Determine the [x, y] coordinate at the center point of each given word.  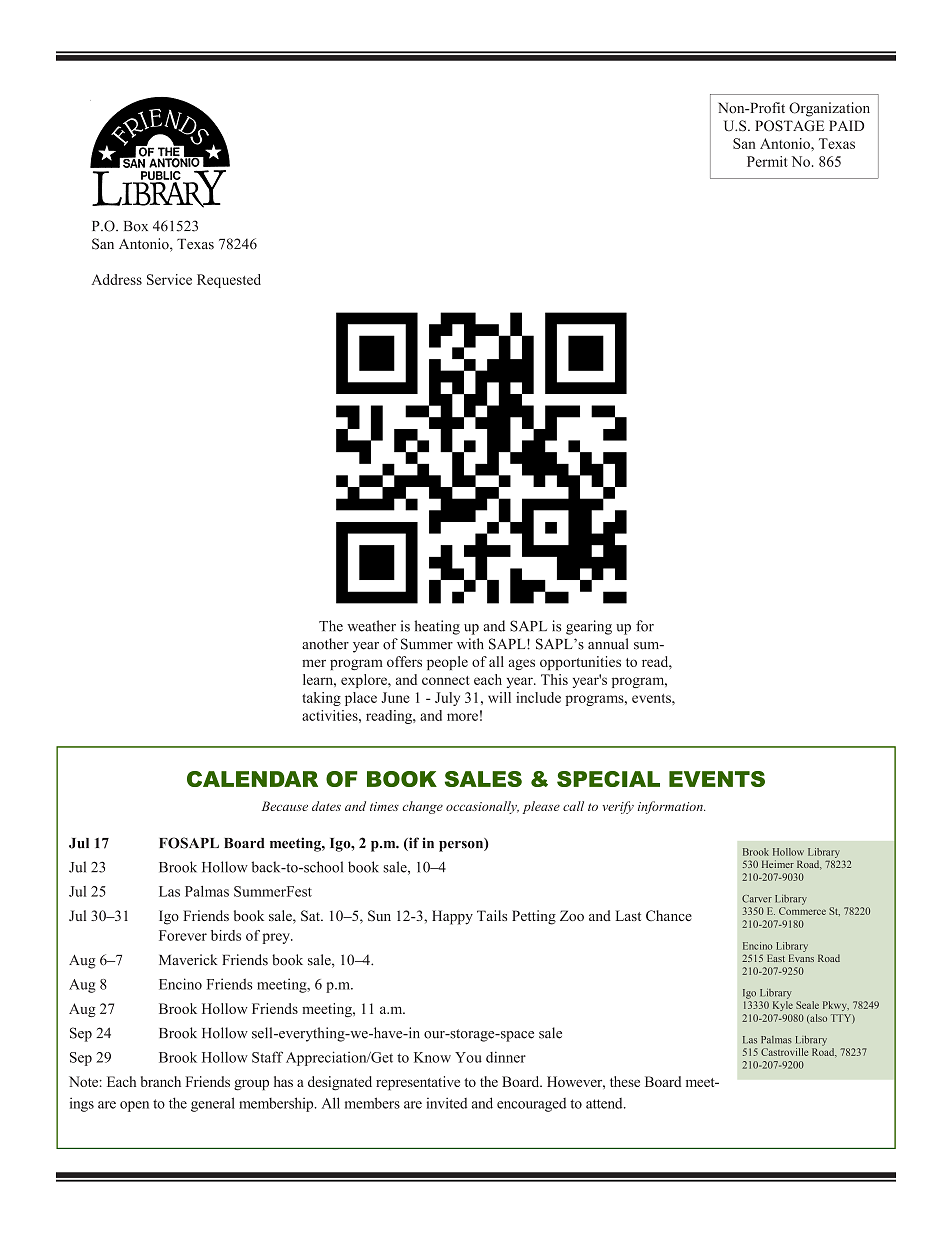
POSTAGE [789, 126]
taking [321, 699]
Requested [229, 281]
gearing [589, 627]
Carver [757, 899]
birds [226, 935]
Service [169, 279]
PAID [846, 125]
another [325, 644]
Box [136, 226]
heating [437, 627]
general [213, 1104]
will [499, 697]
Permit [767, 161]
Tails [492, 915]
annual [608, 644]
